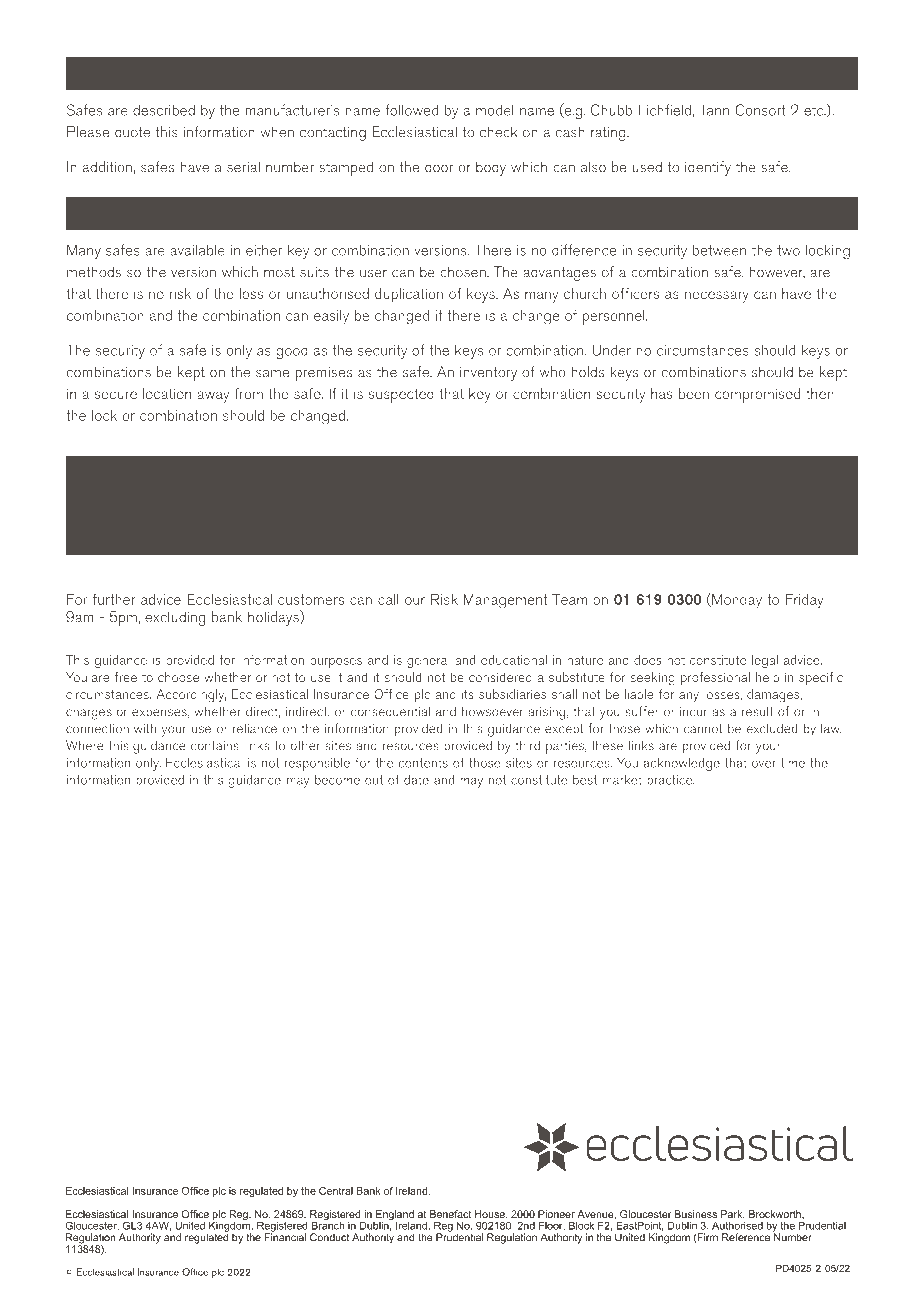 The height and width of the screenshot is (1308, 924). I want to click on England, so click(394, 1216).
